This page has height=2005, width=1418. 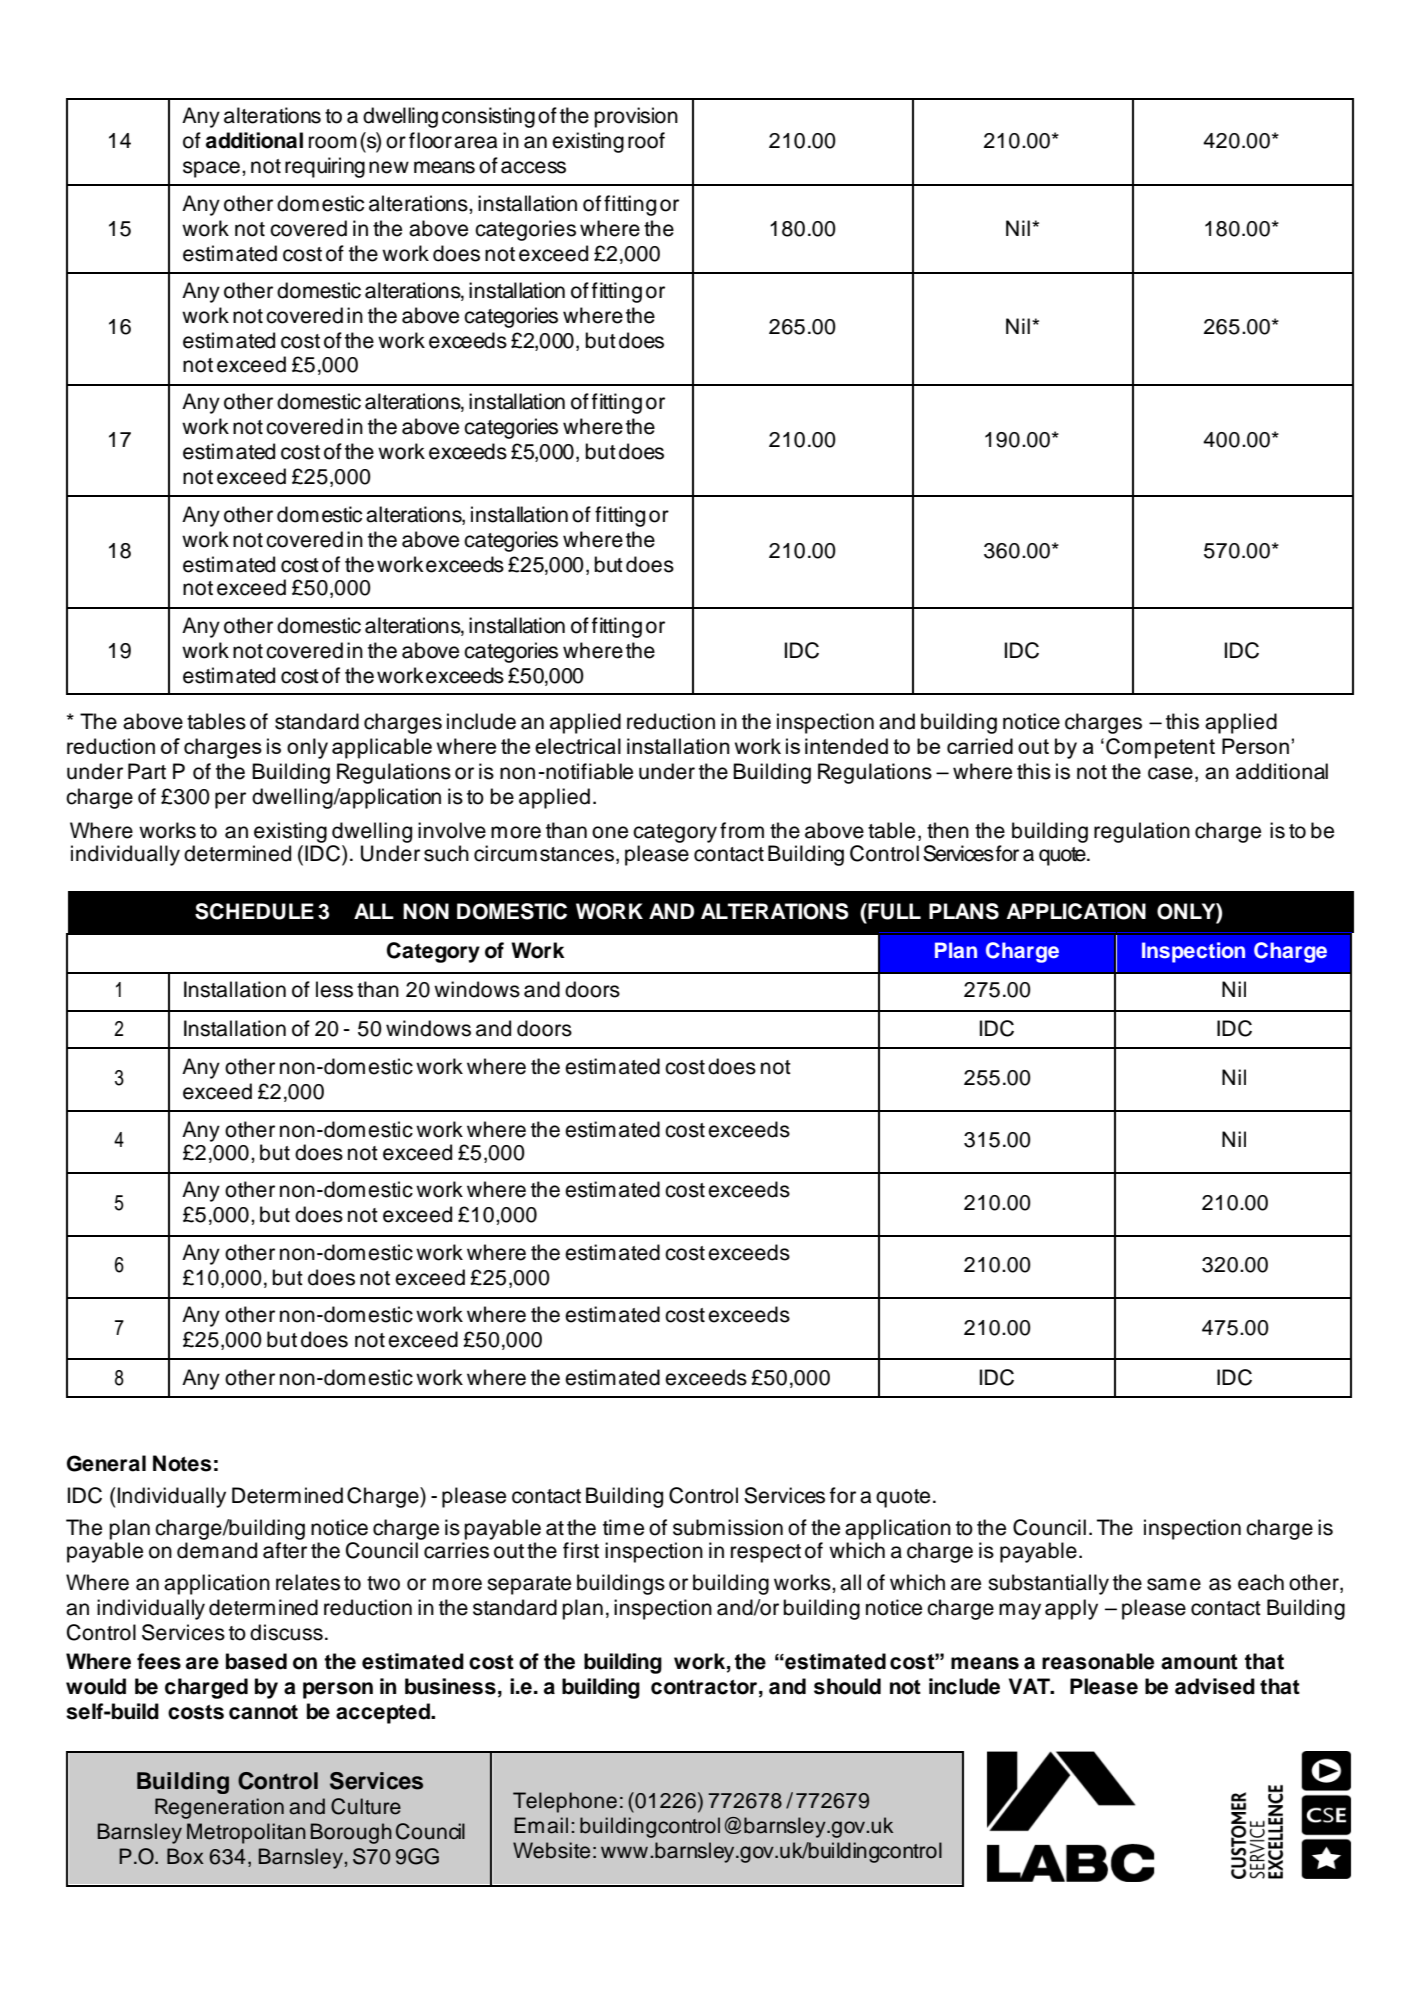 I want to click on Competent, so click(x=1160, y=748).
